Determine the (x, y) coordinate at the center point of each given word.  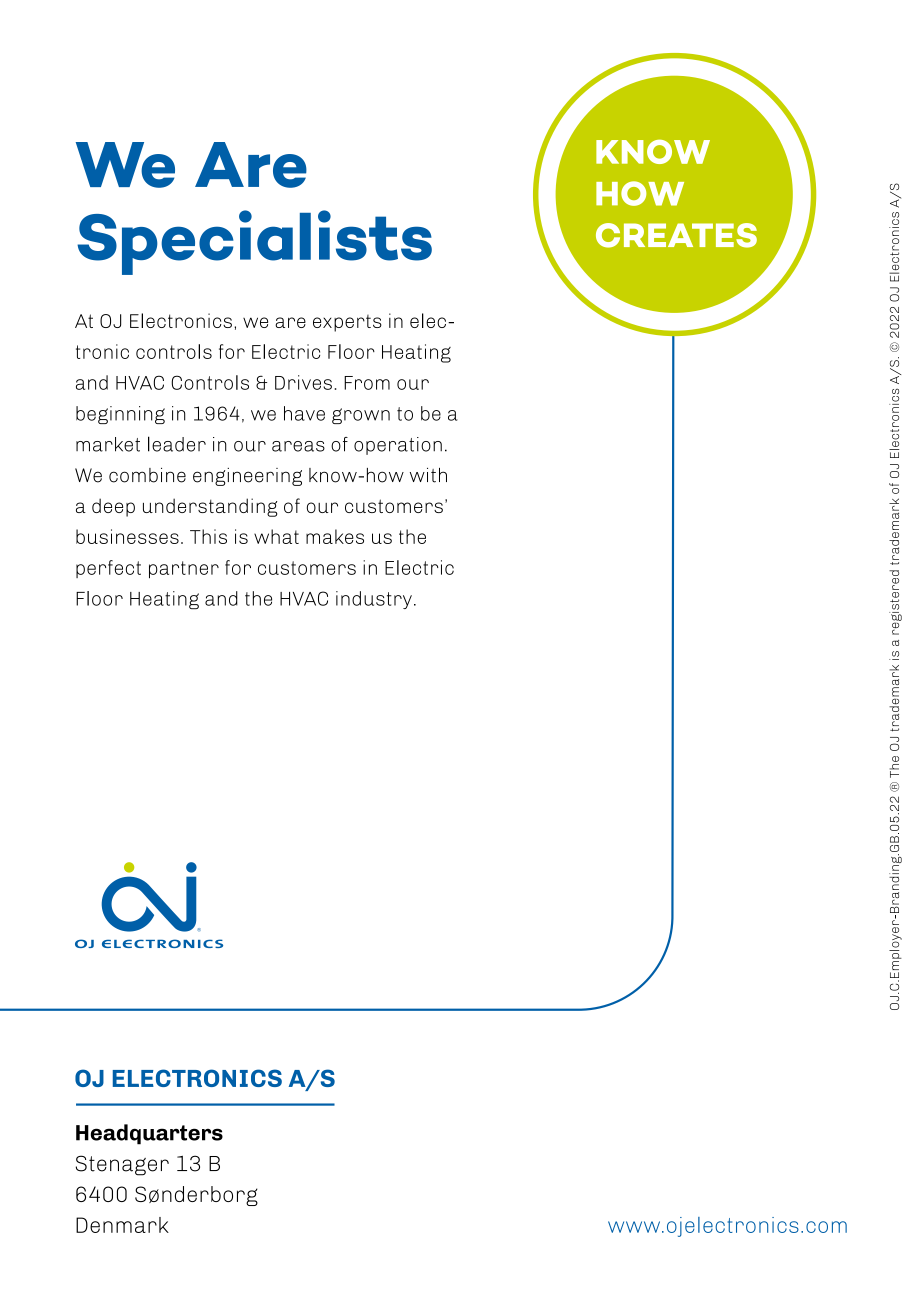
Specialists (254, 242)
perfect (108, 569)
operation (398, 446)
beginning (120, 415)
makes (335, 536)
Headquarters (149, 1134)
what (276, 536)
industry (374, 600)
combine (147, 475)
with (428, 475)
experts (347, 323)
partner (184, 570)
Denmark (122, 1225)
